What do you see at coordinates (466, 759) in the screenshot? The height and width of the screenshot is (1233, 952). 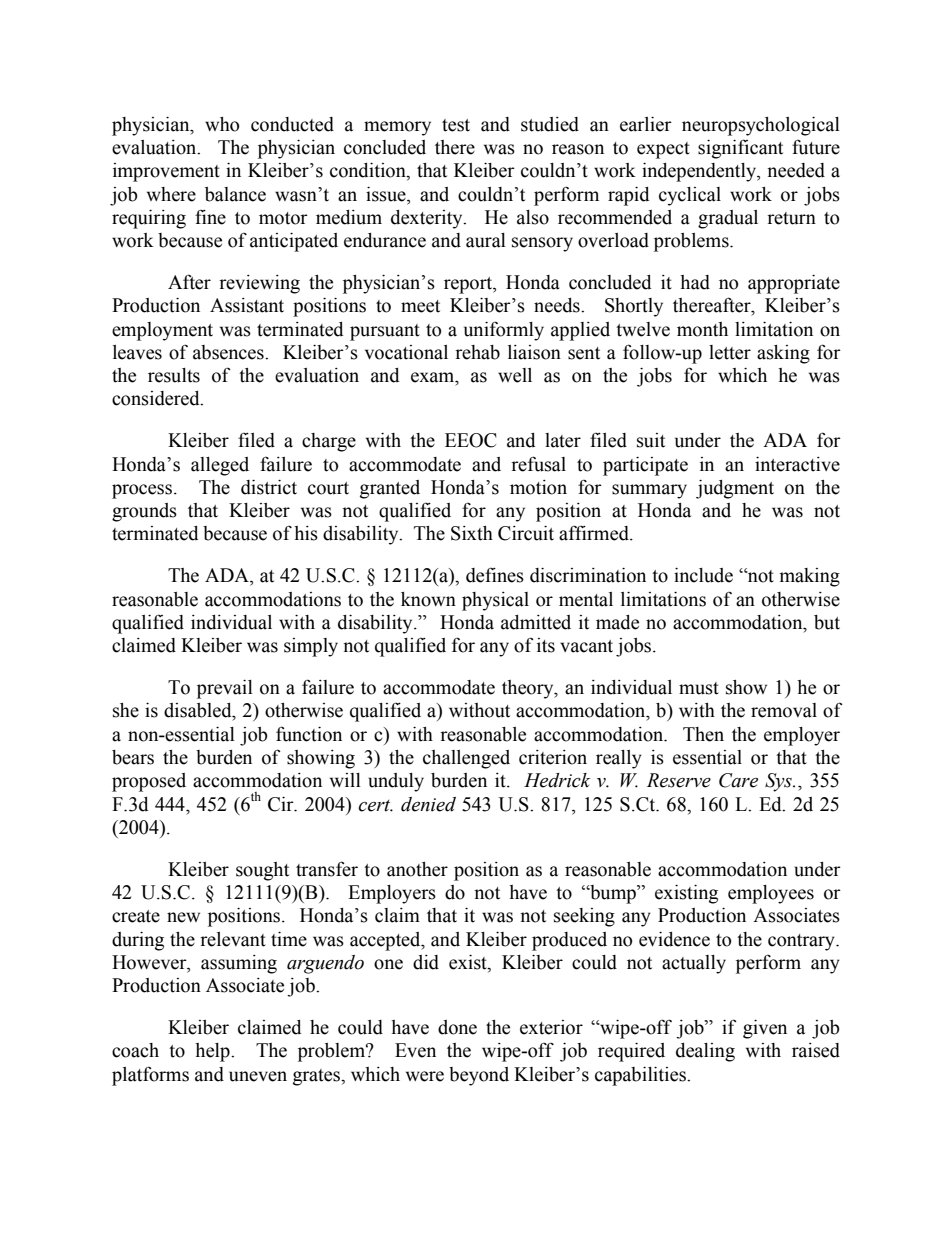 I see `challenged` at bounding box center [466, 759].
